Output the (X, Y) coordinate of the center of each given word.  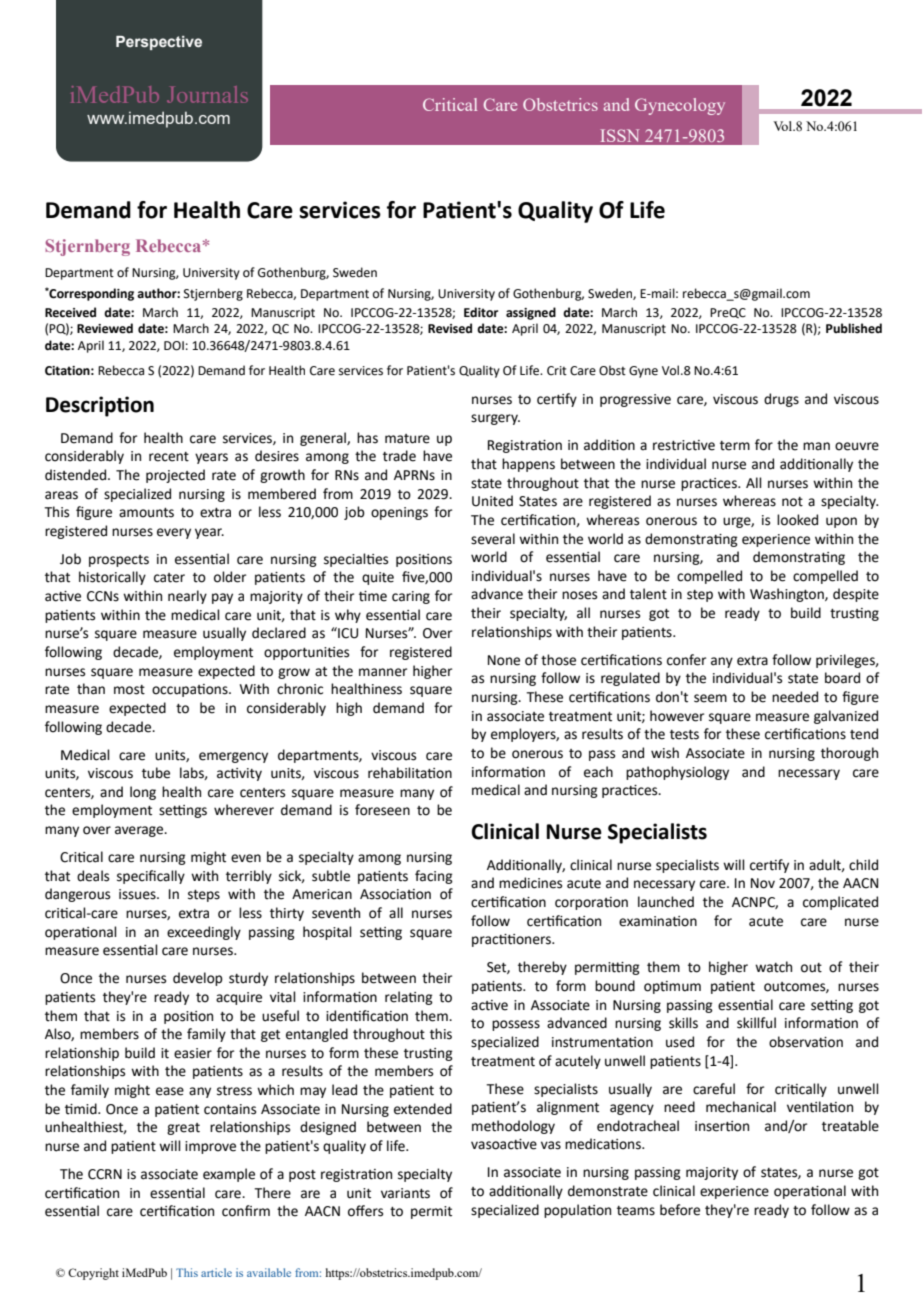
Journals (207, 94)
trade (399, 456)
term (735, 446)
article (216, 1272)
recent (169, 457)
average (140, 831)
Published (854, 328)
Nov (763, 883)
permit (431, 1212)
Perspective (159, 43)
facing (434, 877)
